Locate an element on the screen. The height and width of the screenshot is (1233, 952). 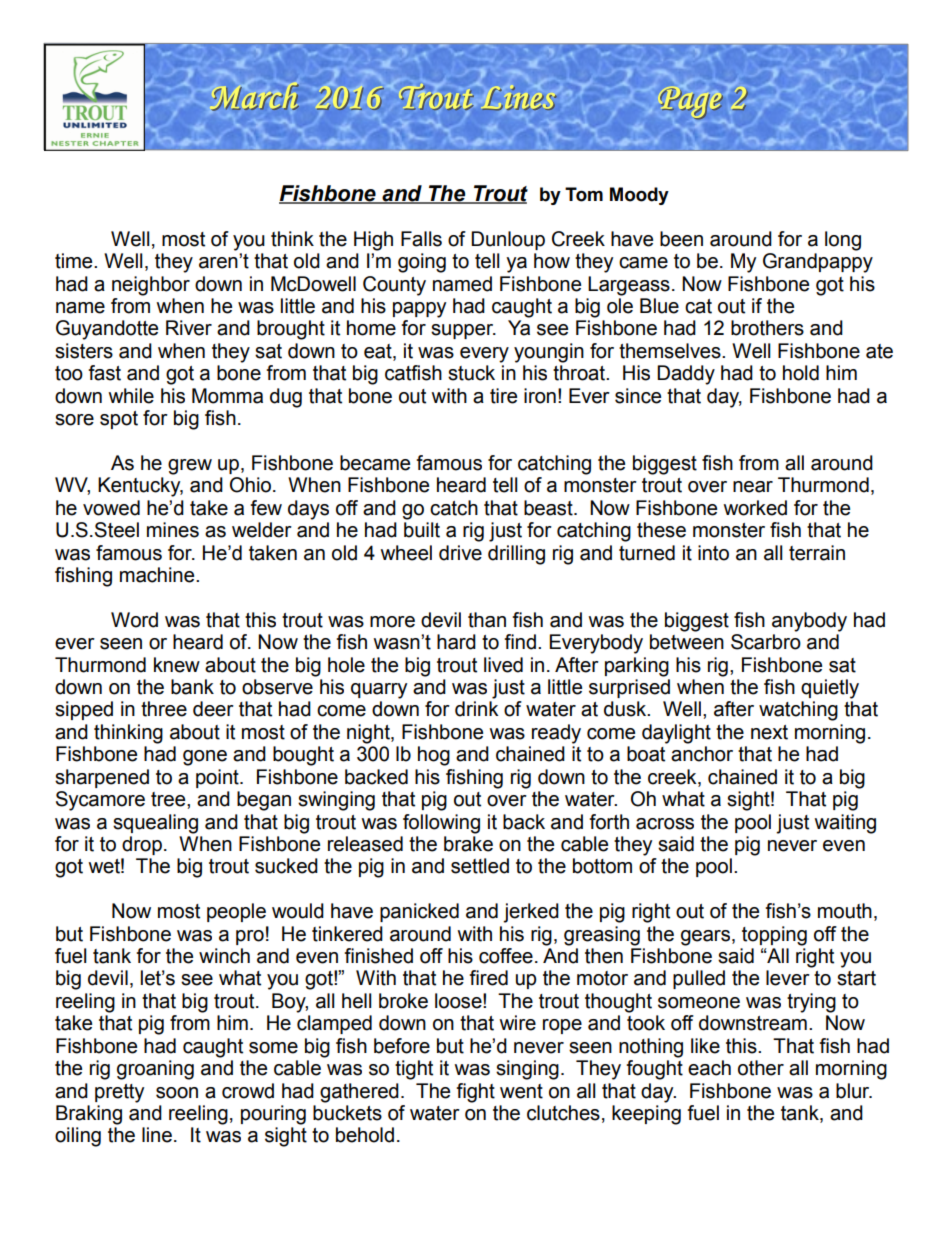
knew is located at coordinates (177, 665).
